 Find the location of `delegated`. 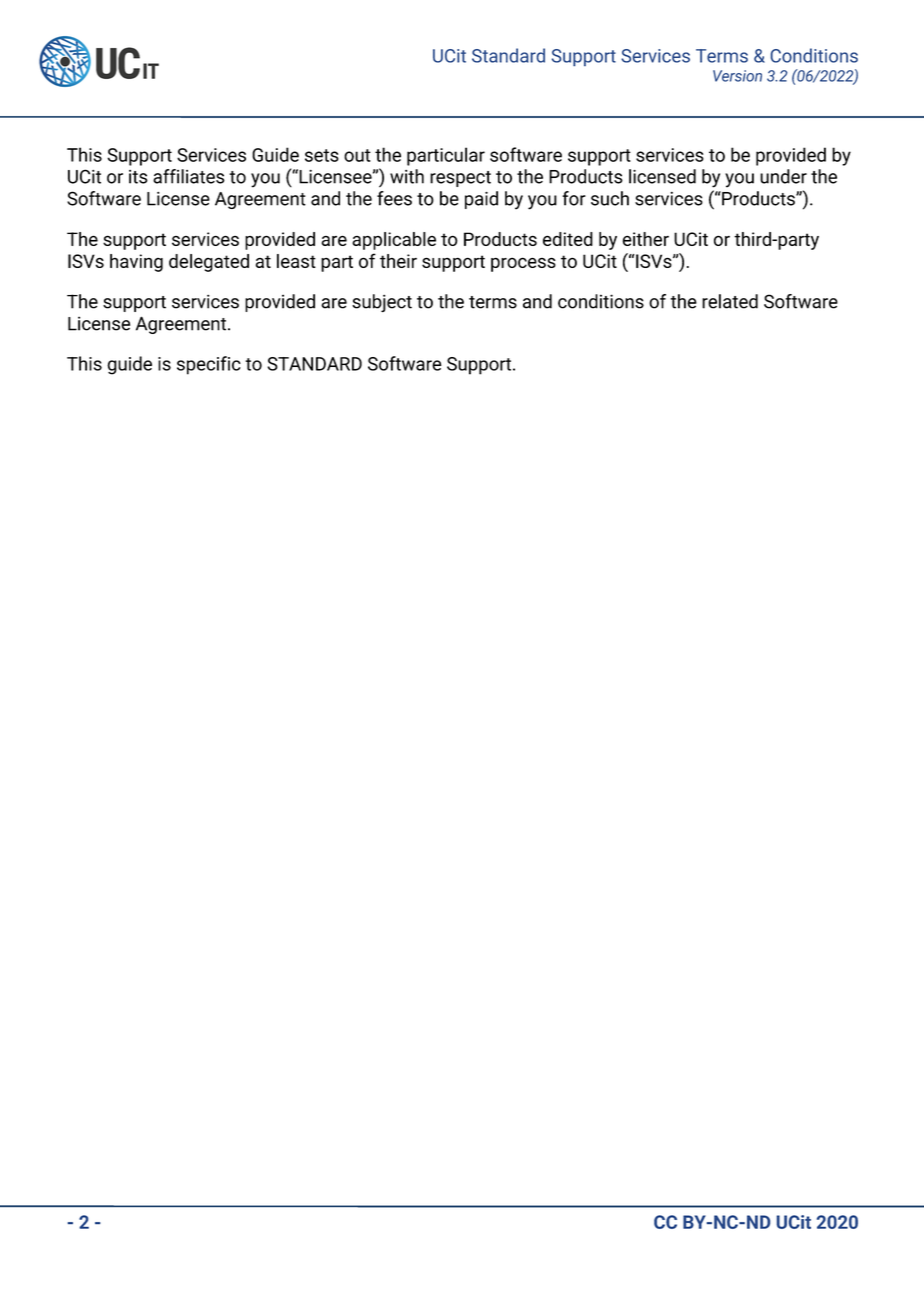

delegated is located at coordinates (209, 263).
